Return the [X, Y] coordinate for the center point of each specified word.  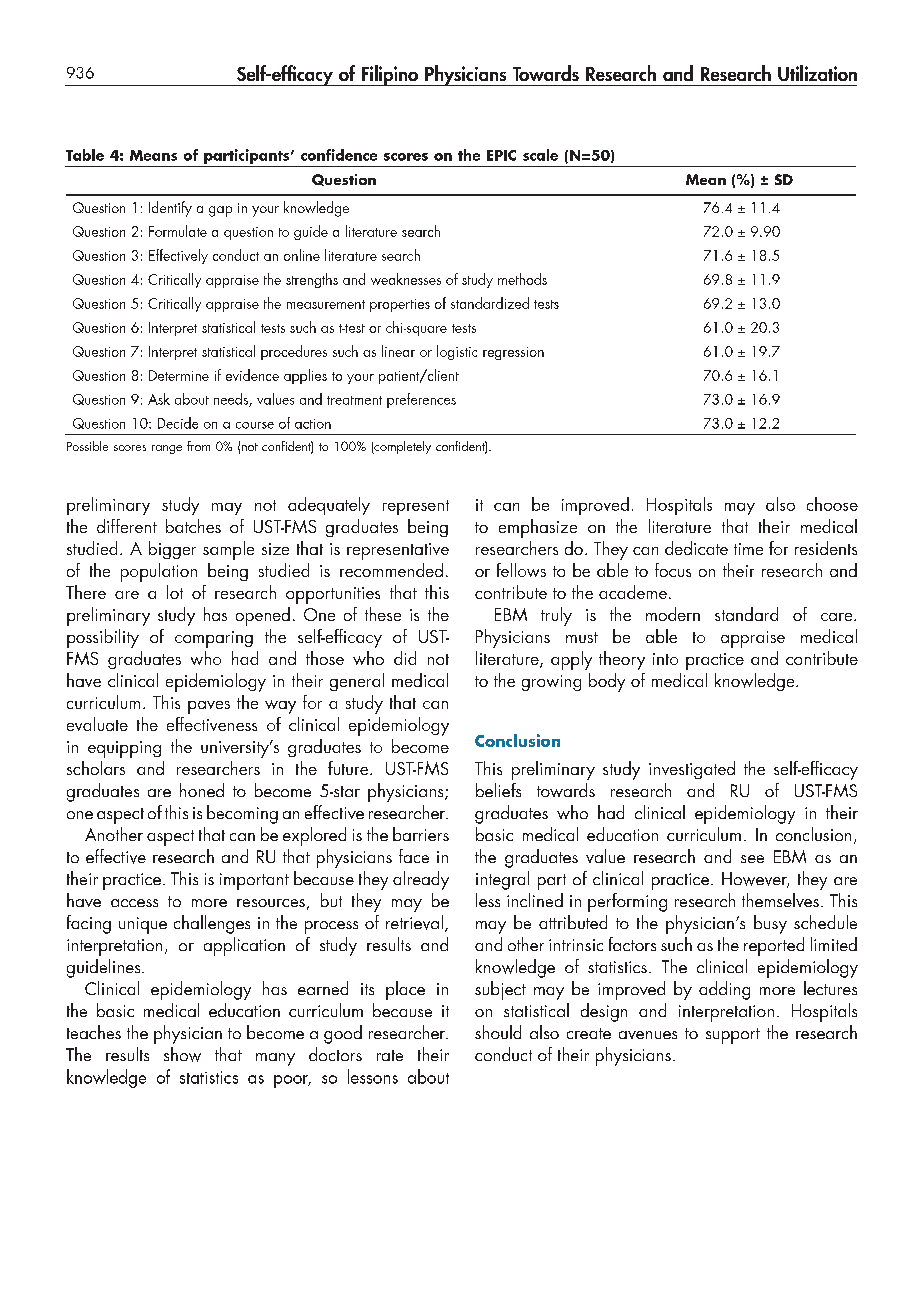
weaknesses [406, 279]
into [665, 659]
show [182, 1054]
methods [522, 279]
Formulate [178, 231]
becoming [242, 814]
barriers [421, 834]
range [167, 449]
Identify [170, 209]
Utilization [817, 73]
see [752, 859]
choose [832, 504]
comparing [214, 639]
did [405, 658]
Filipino [389, 75]
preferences [421, 400]
